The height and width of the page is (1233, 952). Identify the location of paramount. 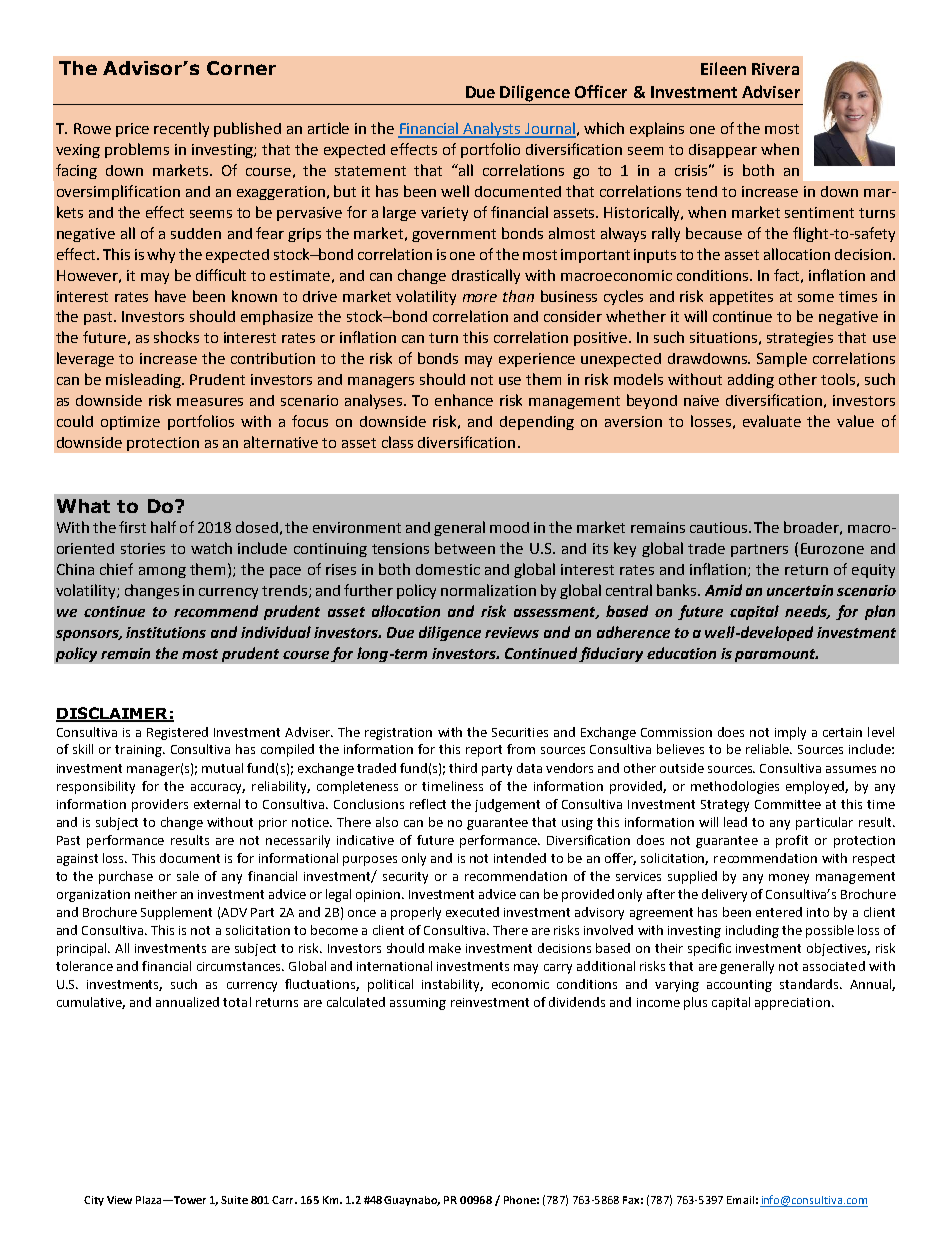
(776, 655).
